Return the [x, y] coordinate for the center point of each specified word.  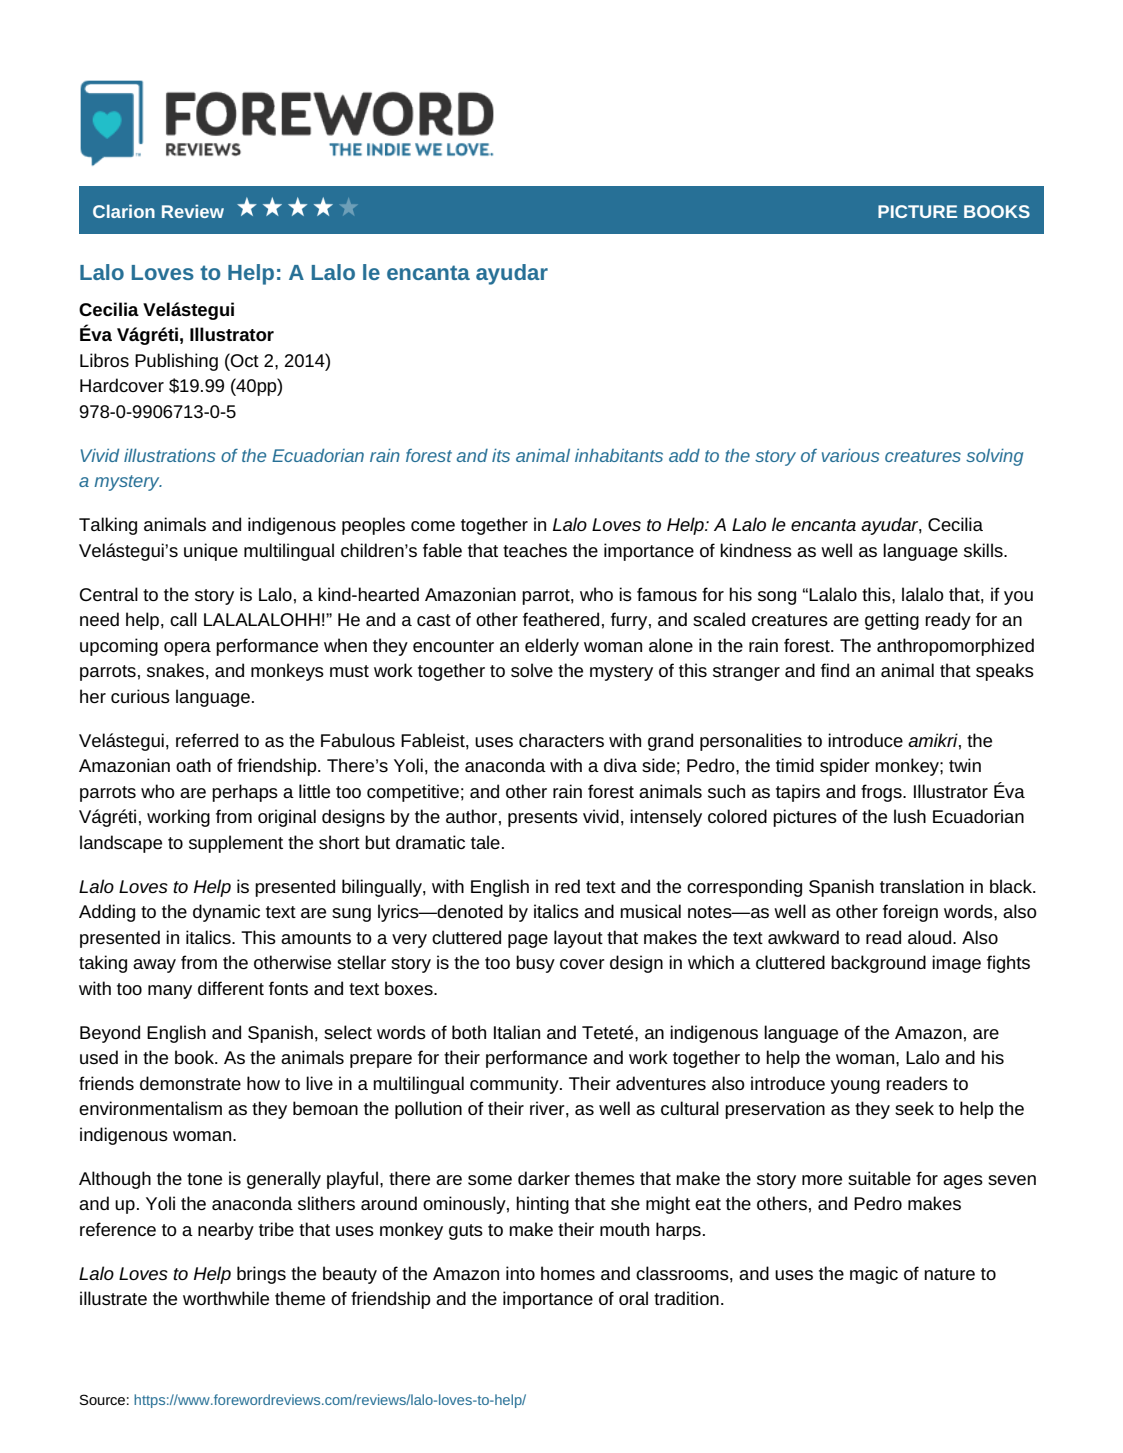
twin [965, 765]
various [850, 455]
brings [261, 1275]
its [501, 455]
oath [193, 765]
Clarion [124, 211]
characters [561, 740]
